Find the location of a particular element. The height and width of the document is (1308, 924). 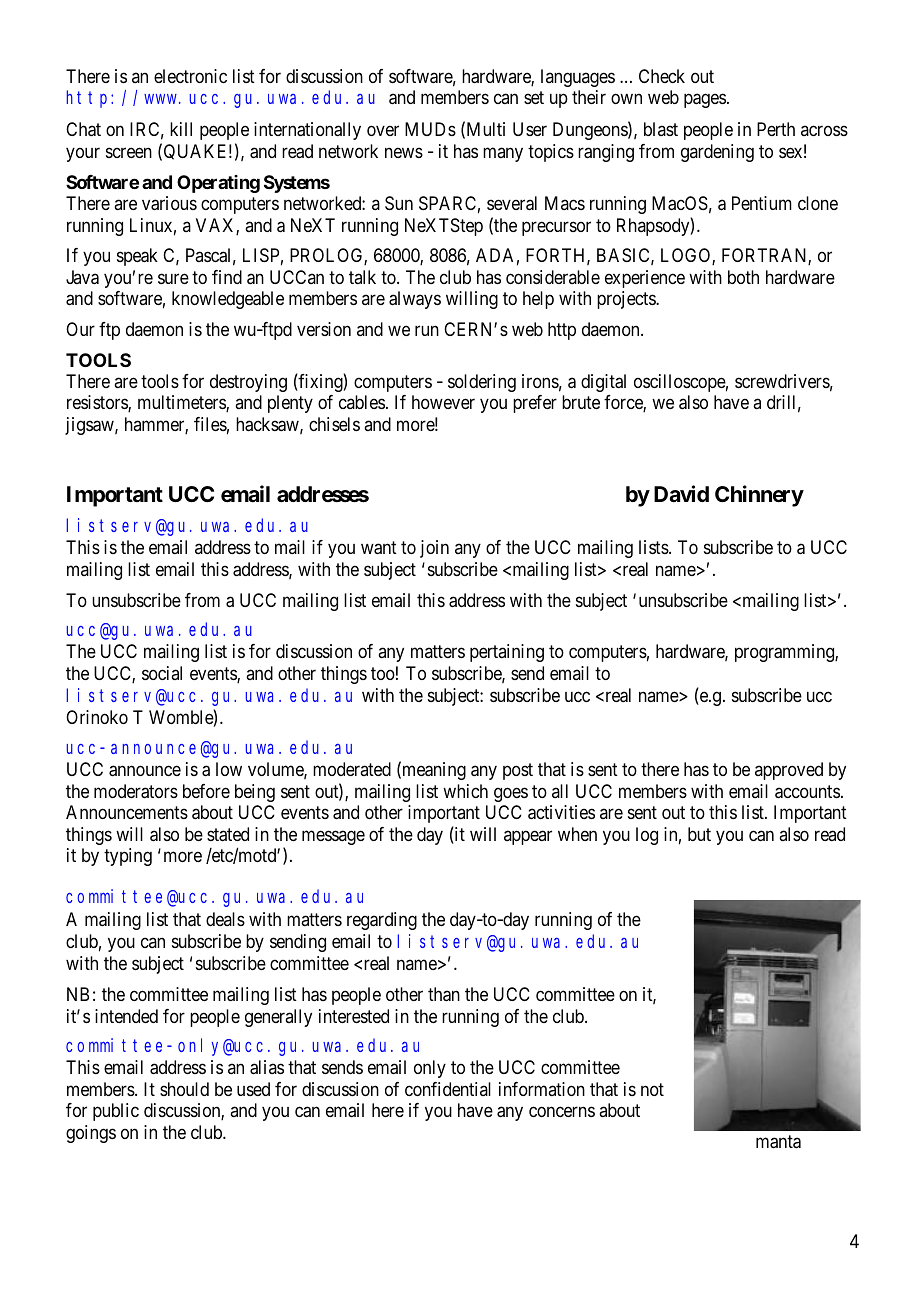

always is located at coordinates (415, 300).
